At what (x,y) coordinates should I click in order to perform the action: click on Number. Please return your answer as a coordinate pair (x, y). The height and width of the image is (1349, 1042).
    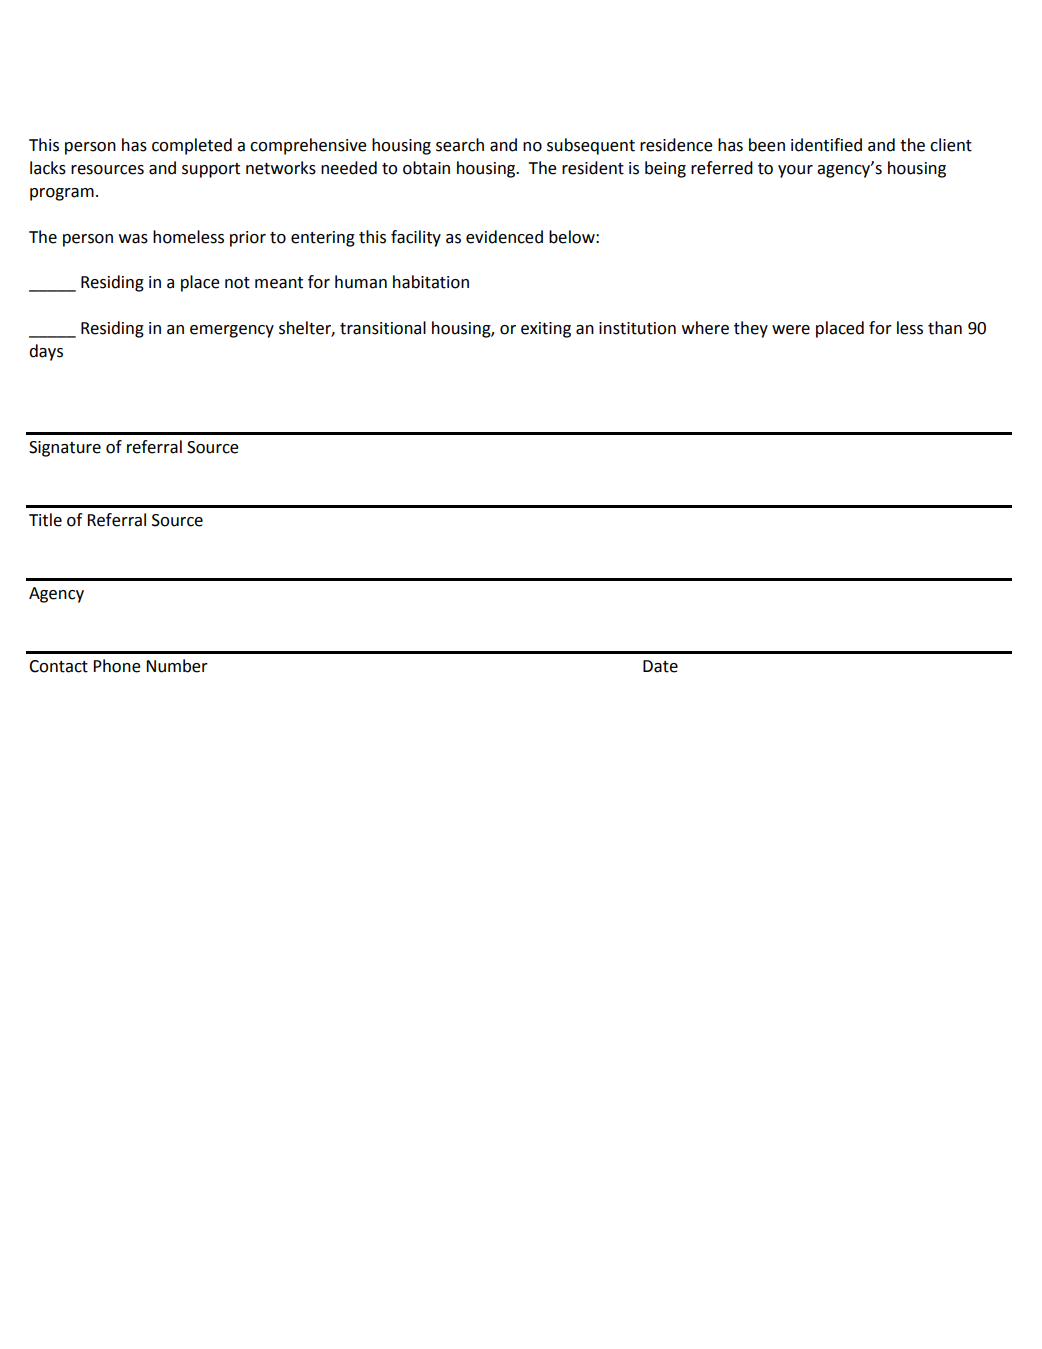
    Looking at the image, I should click on (177, 666).
